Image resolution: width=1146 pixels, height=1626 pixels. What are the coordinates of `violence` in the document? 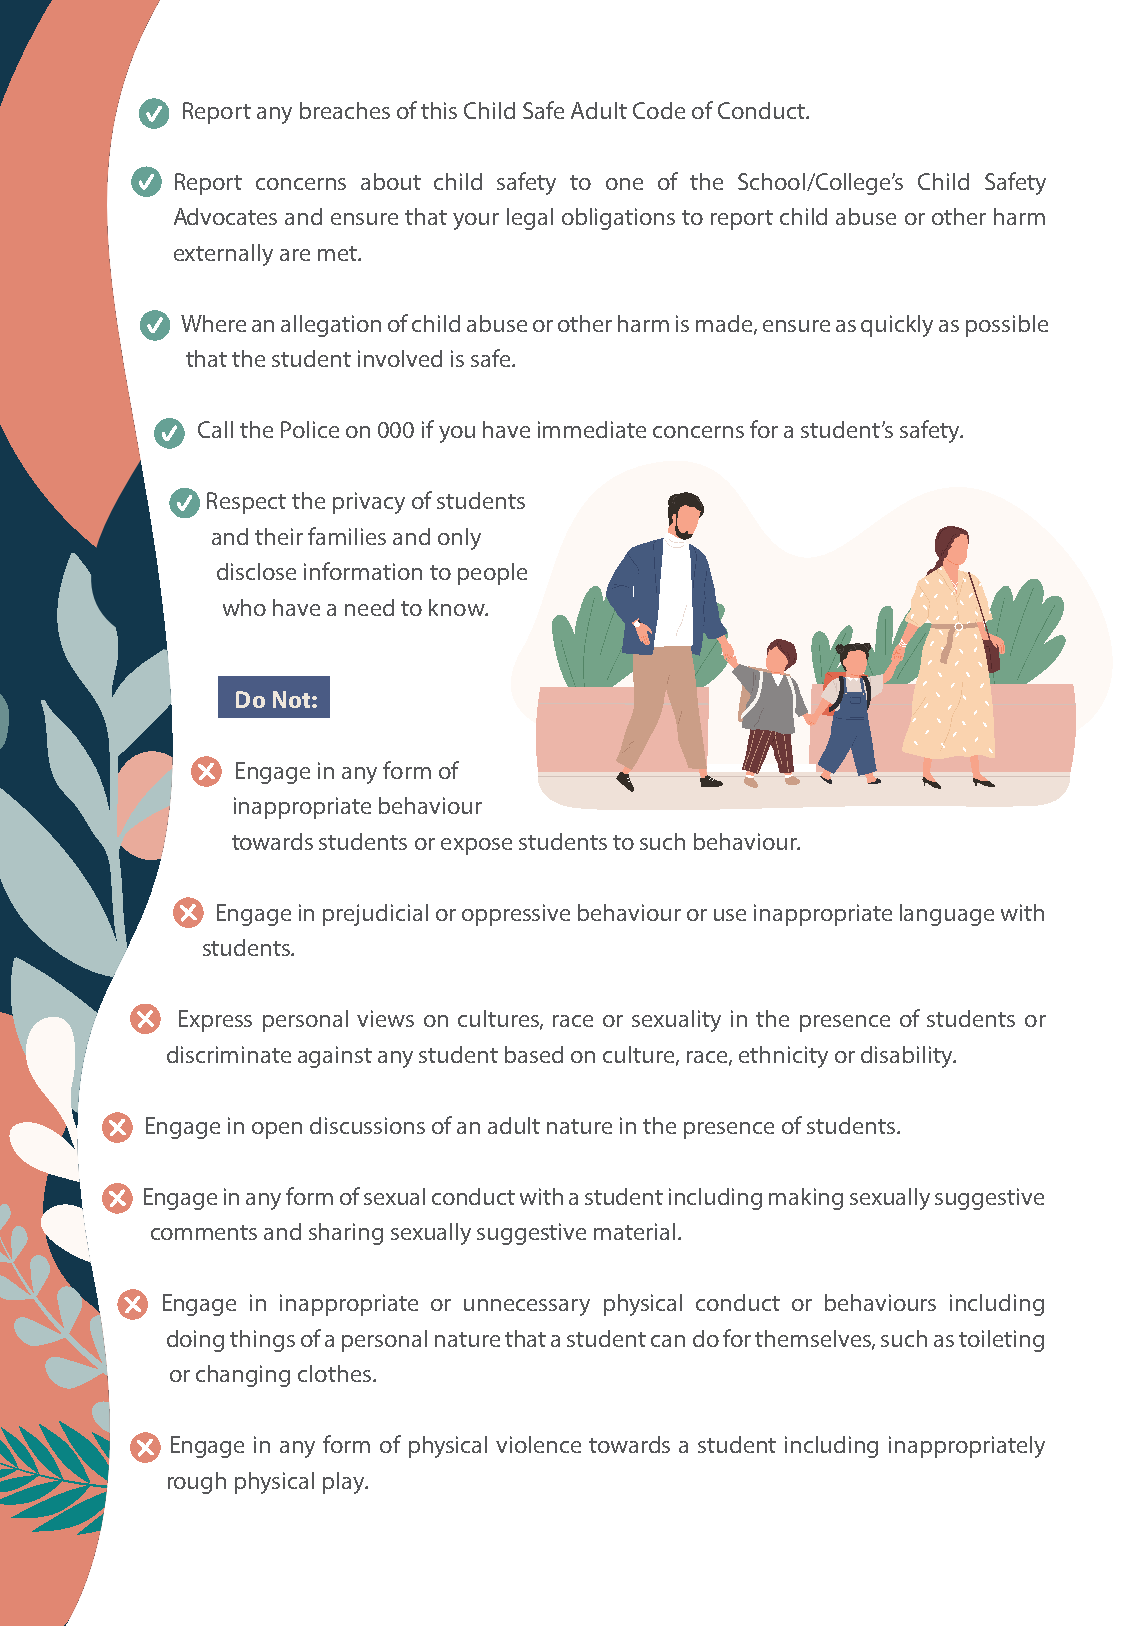 It's located at (538, 1444).
